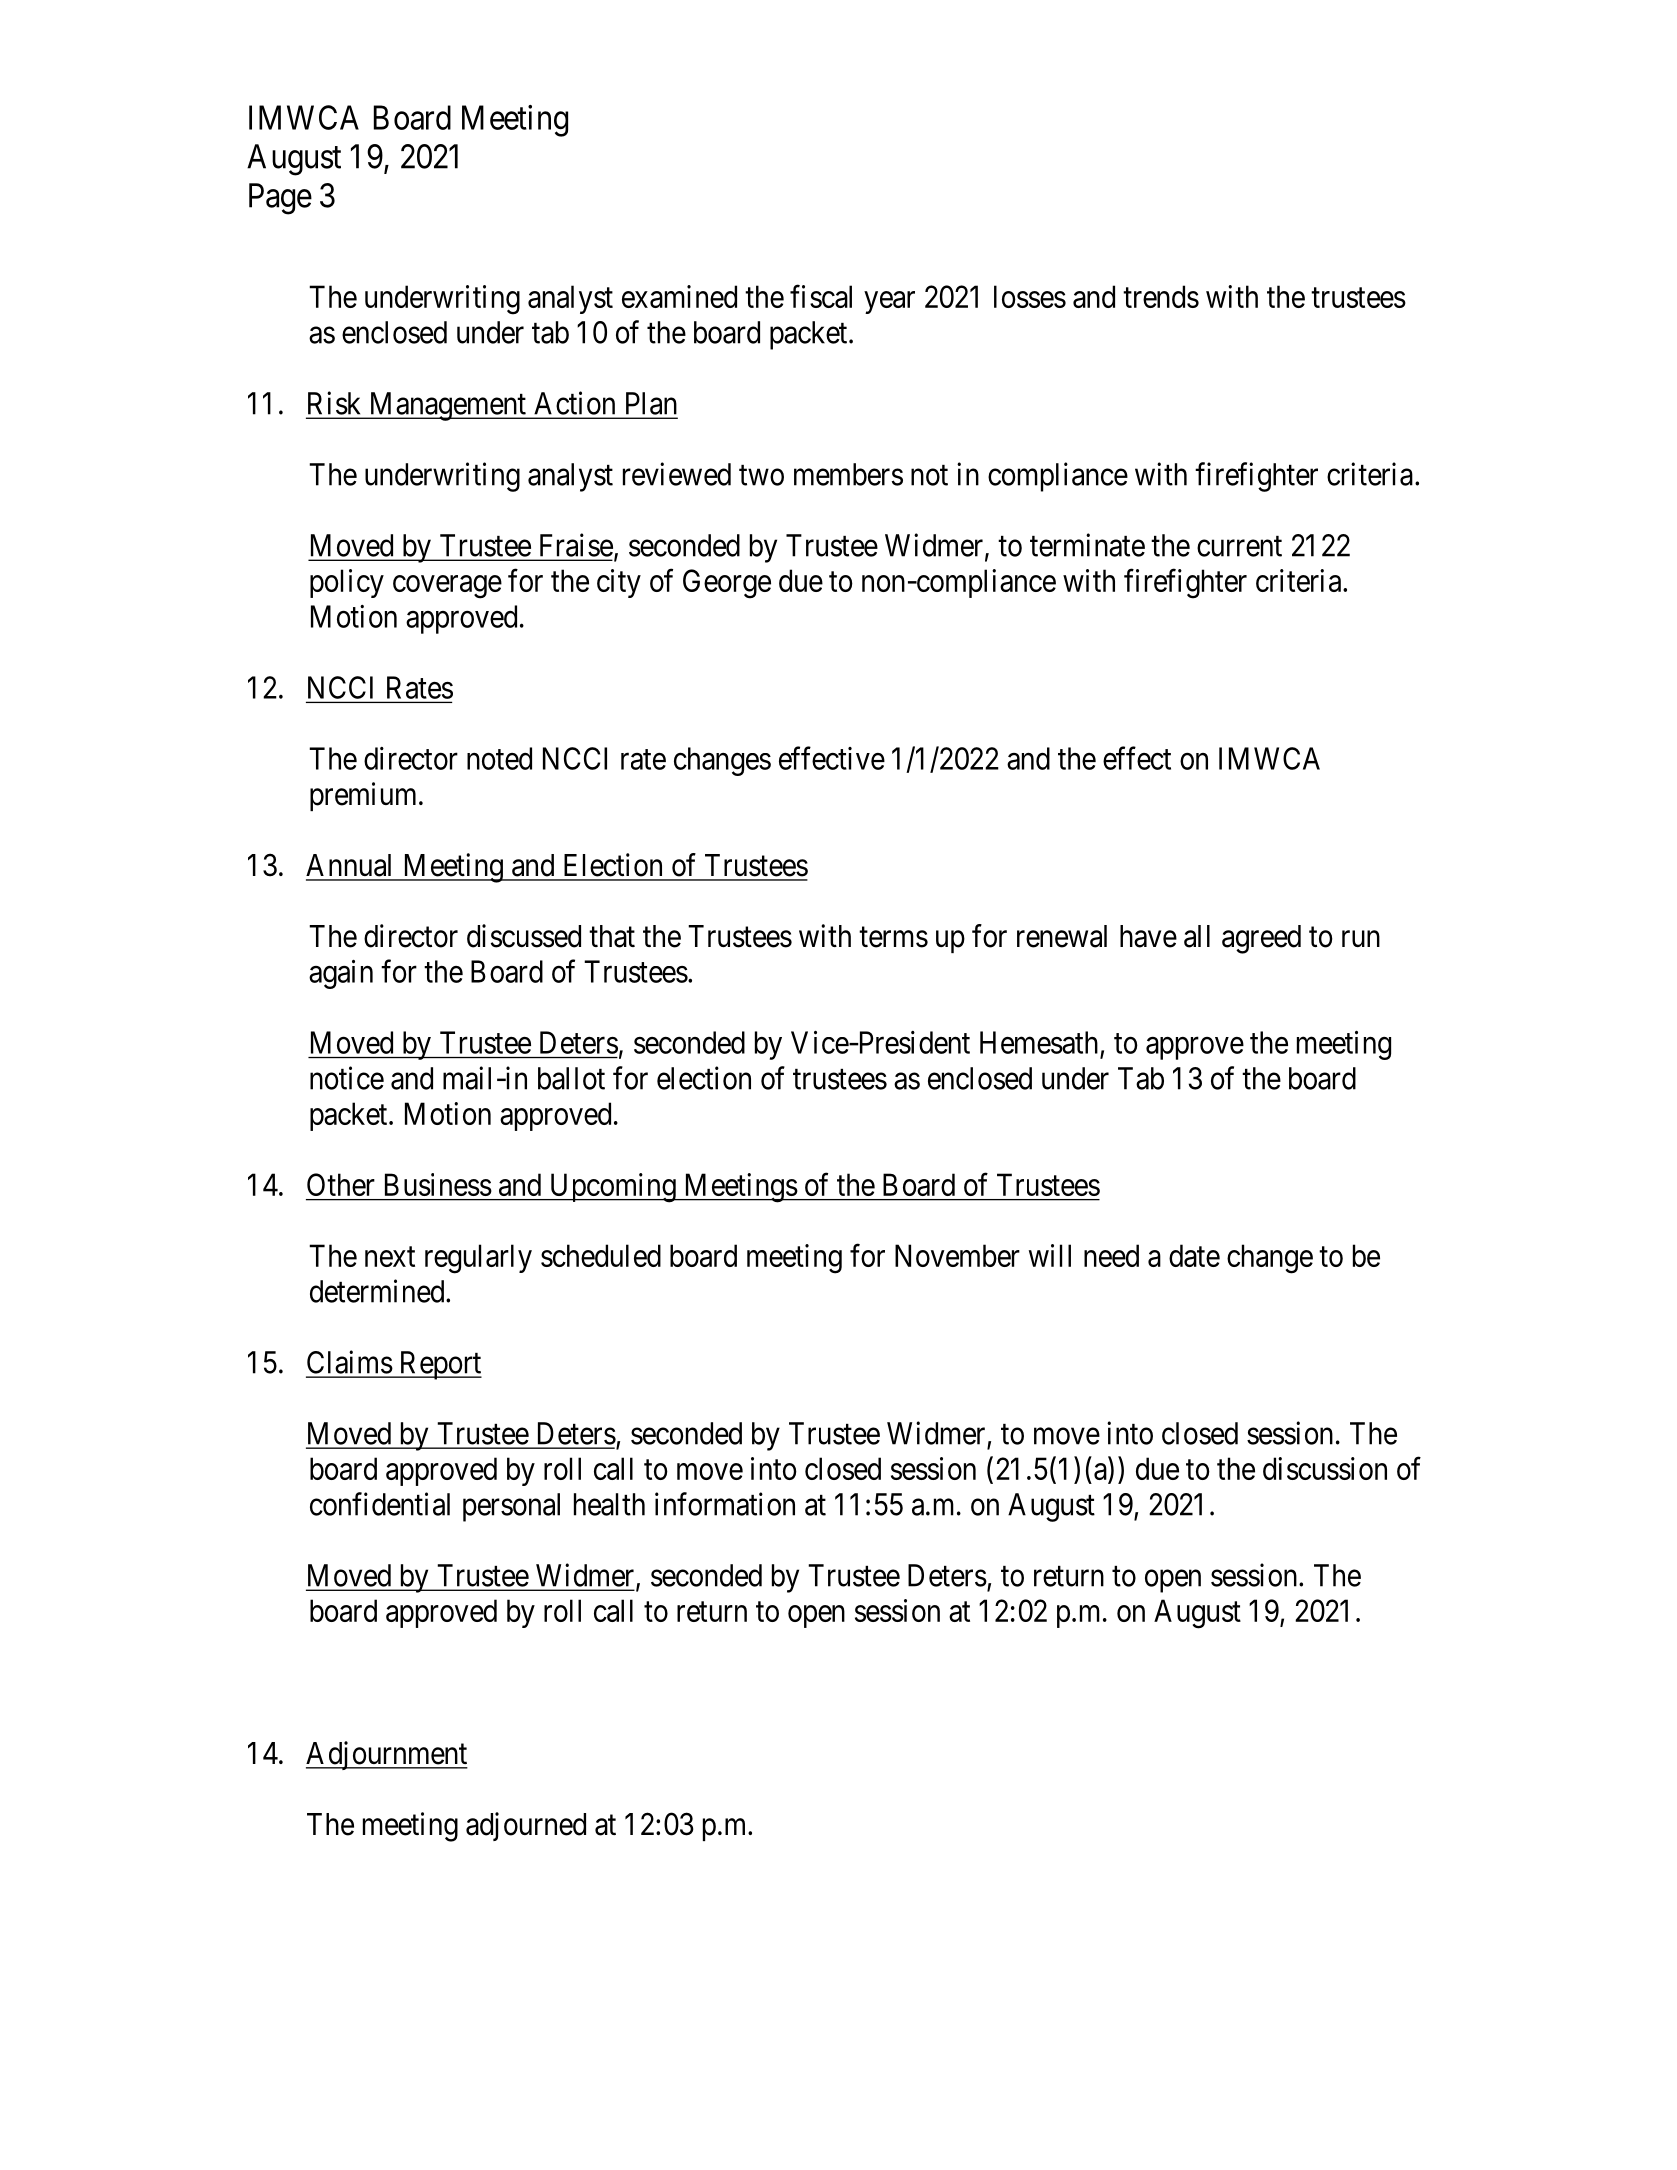 The width and height of the page is (1677, 2170). I want to click on agreed, so click(1261, 939).
